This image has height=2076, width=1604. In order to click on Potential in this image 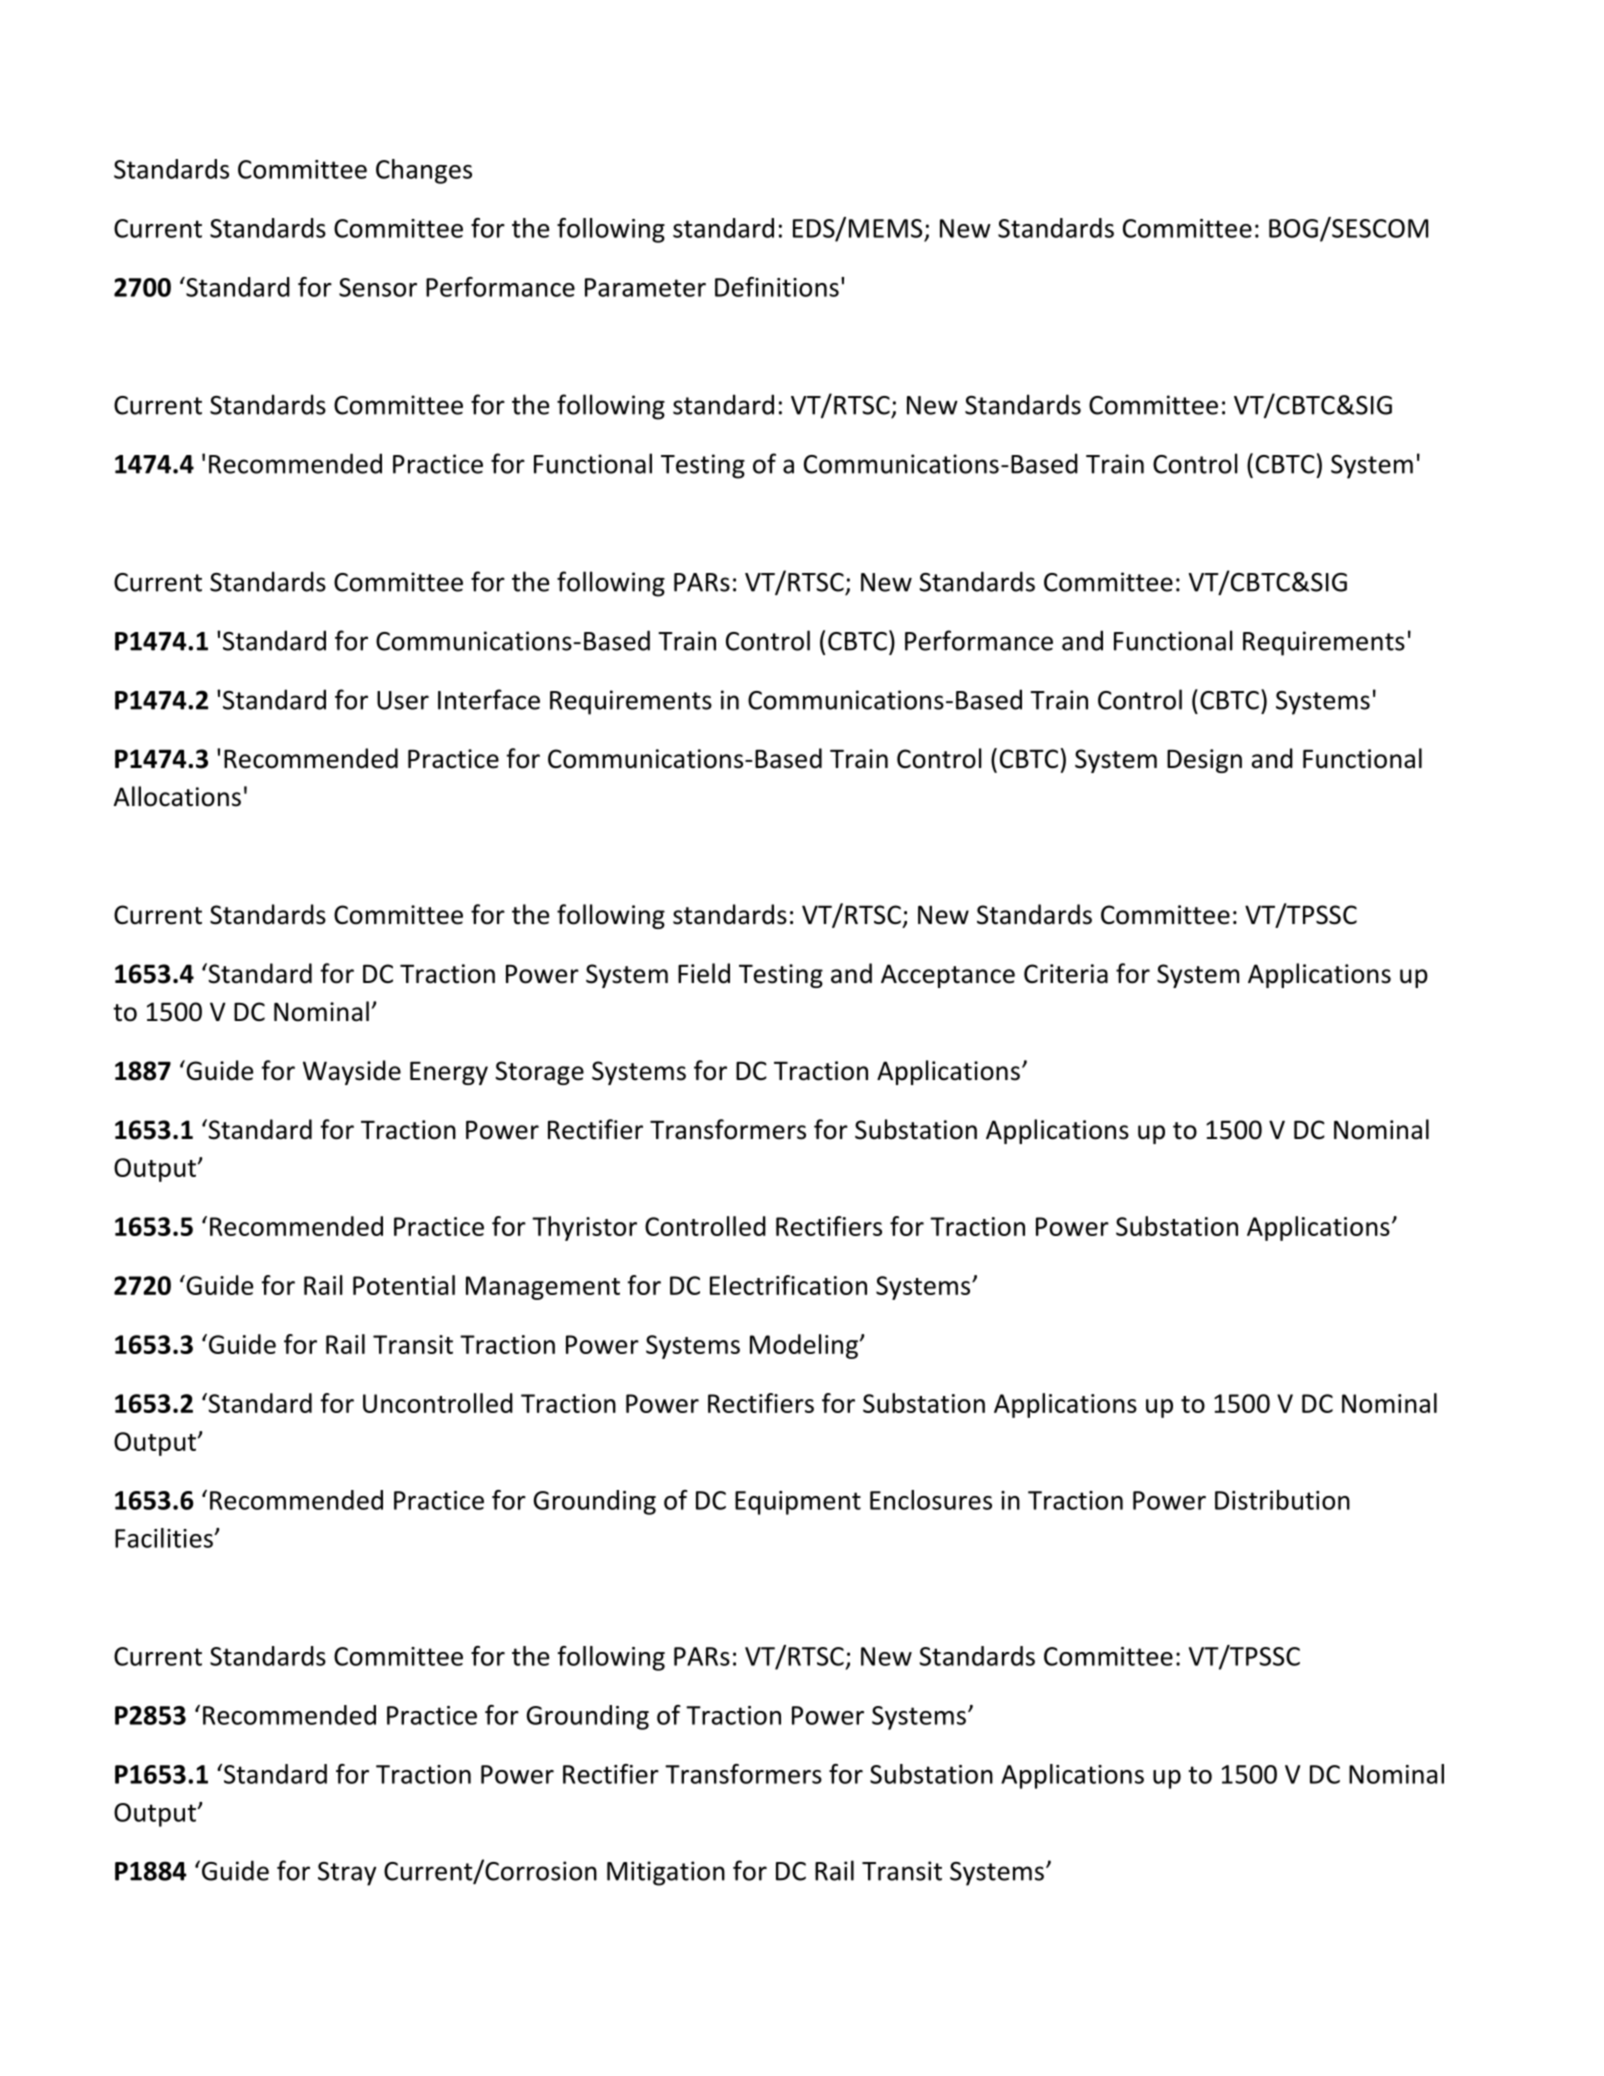, I will do `click(404, 1285)`.
